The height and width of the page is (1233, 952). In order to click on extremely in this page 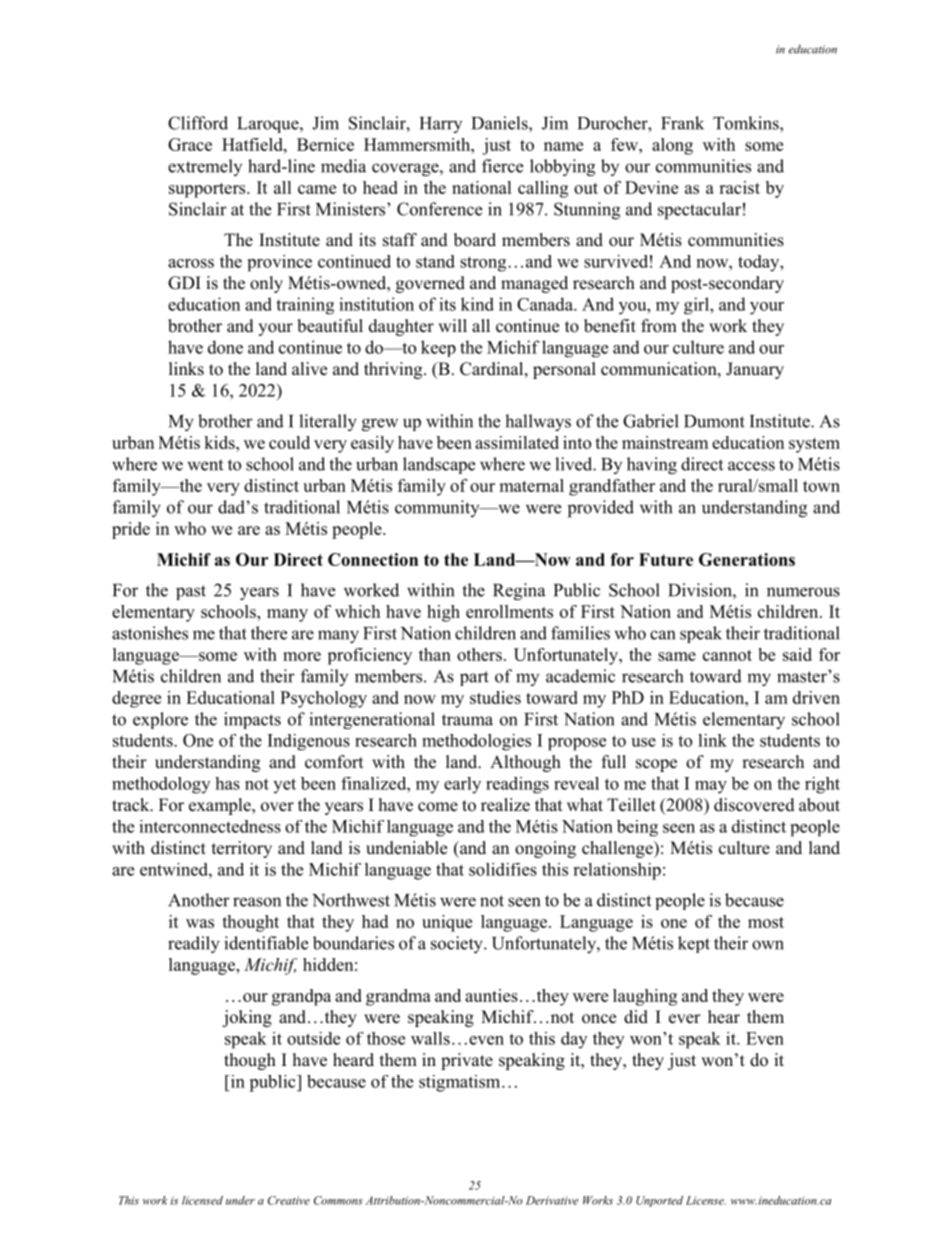, I will do `click(205, 167)`.
